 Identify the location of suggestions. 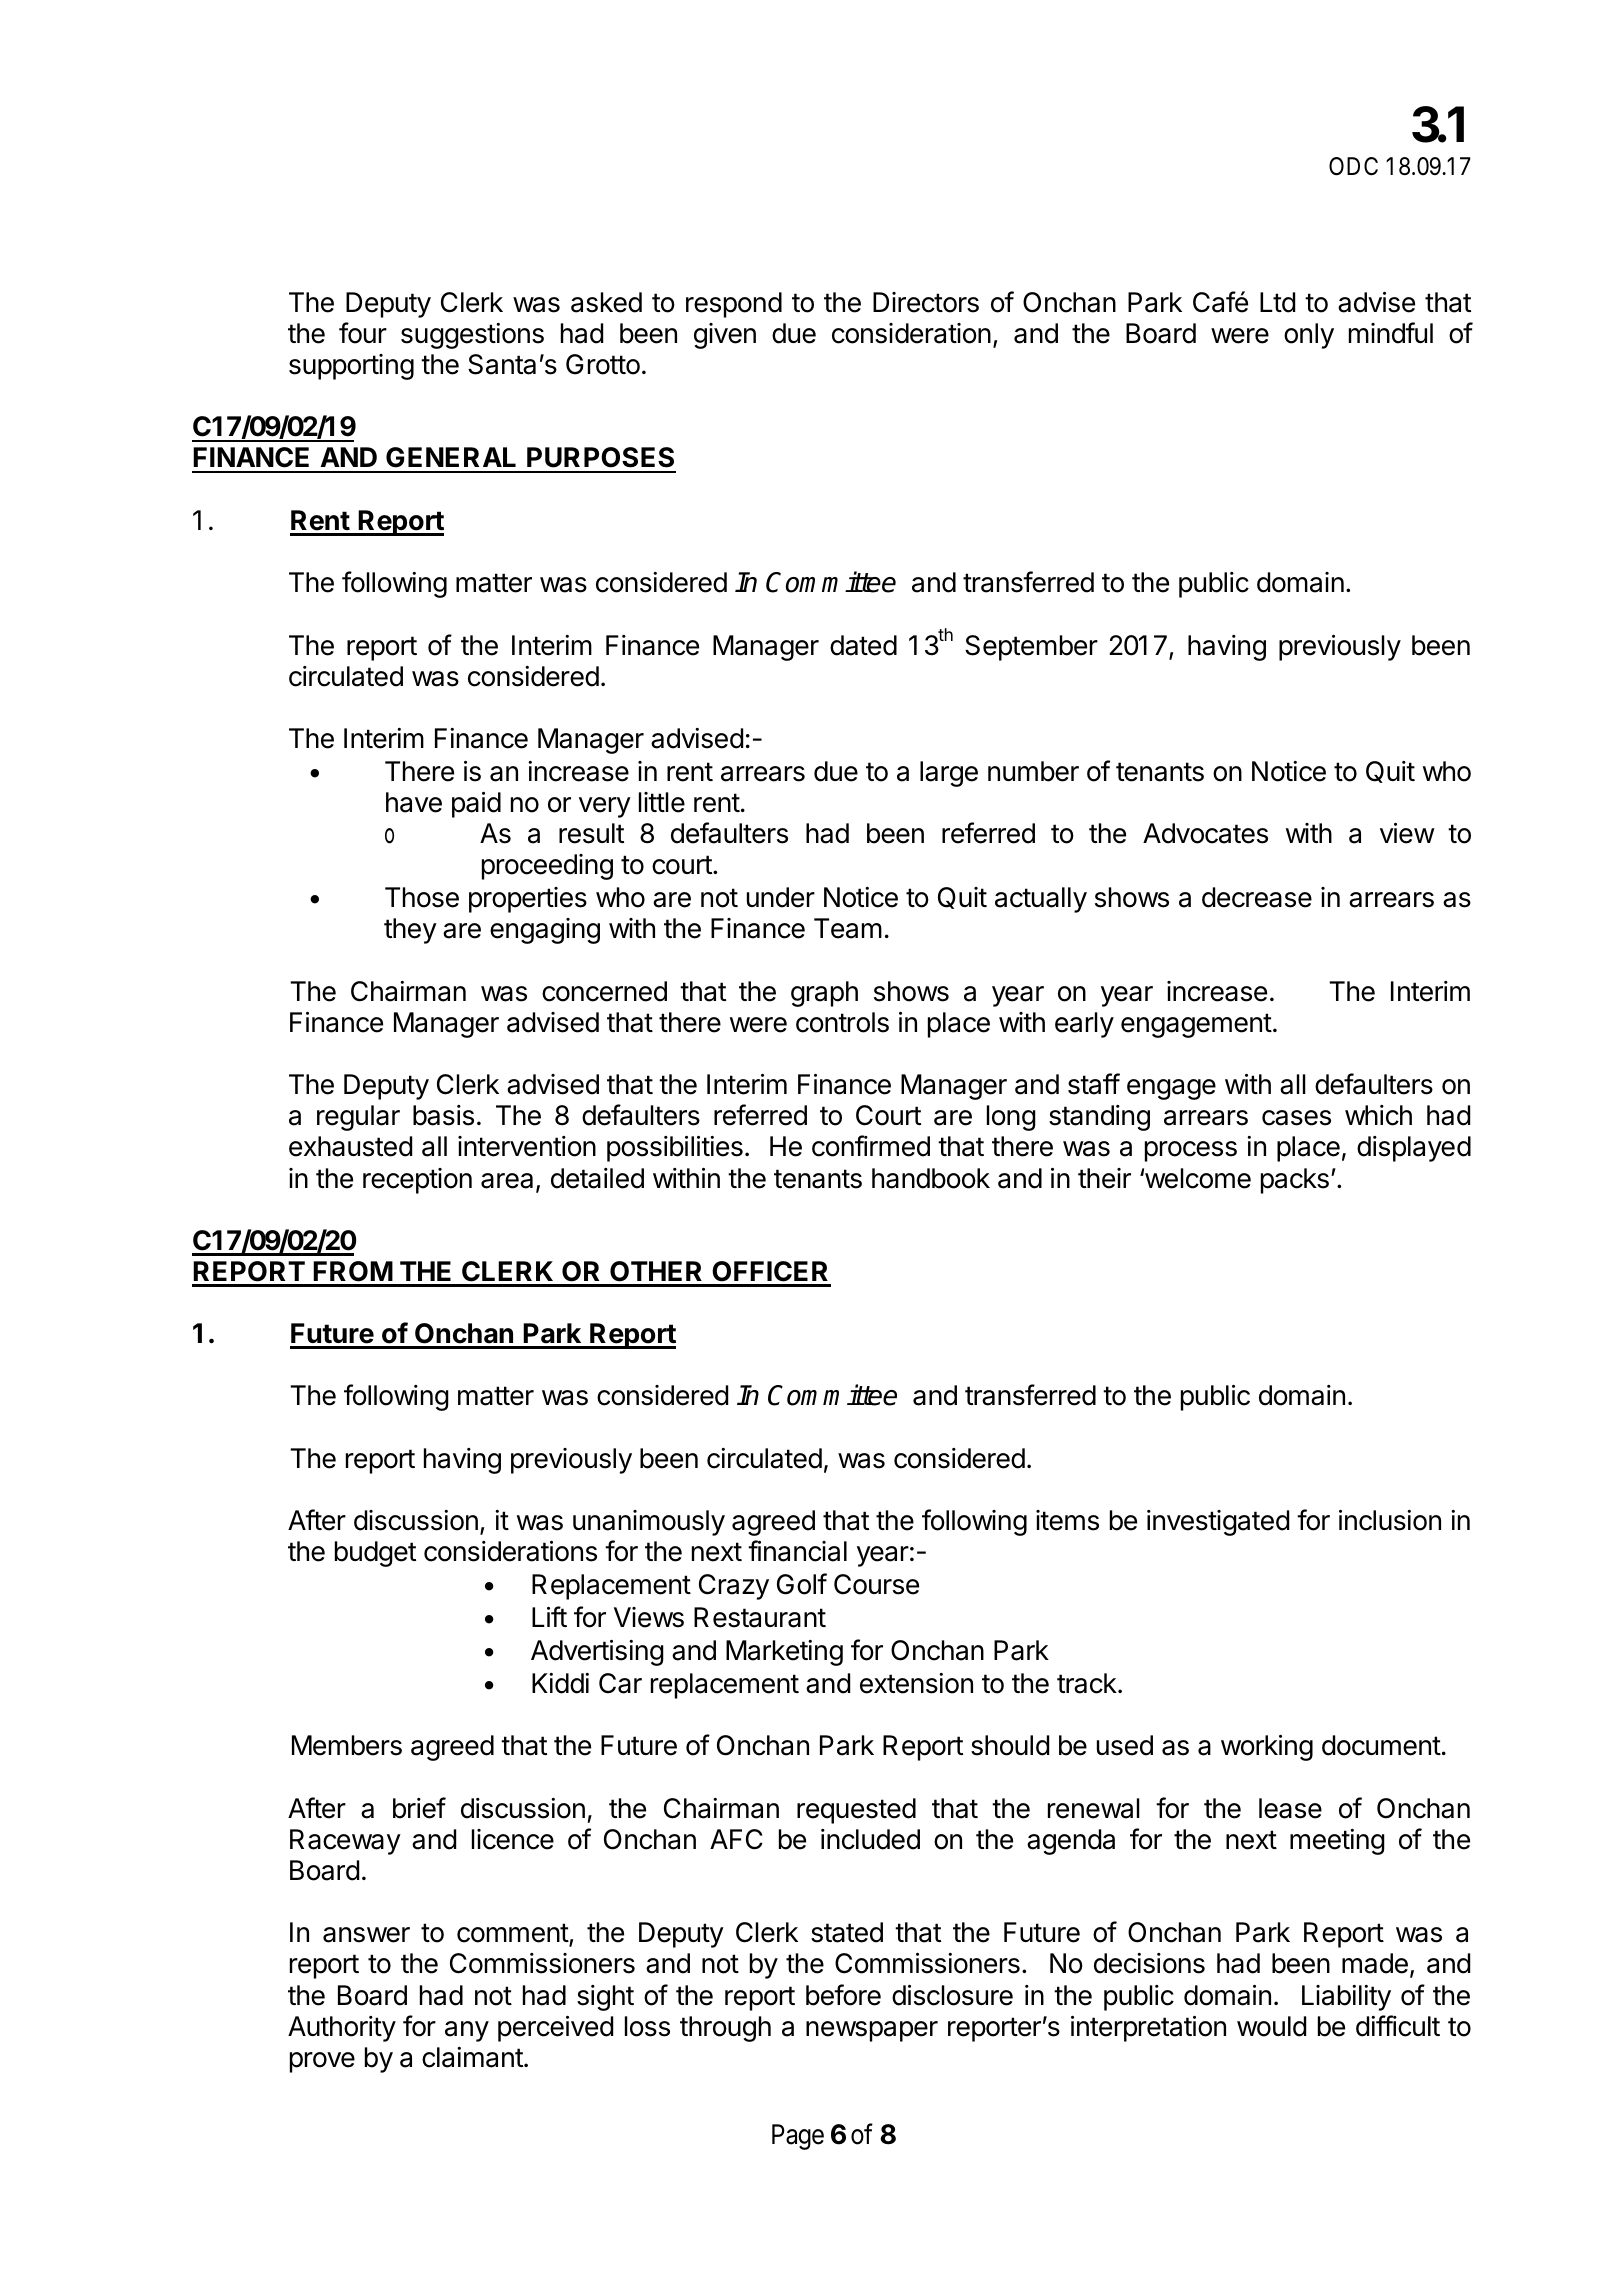
(472, 336).
